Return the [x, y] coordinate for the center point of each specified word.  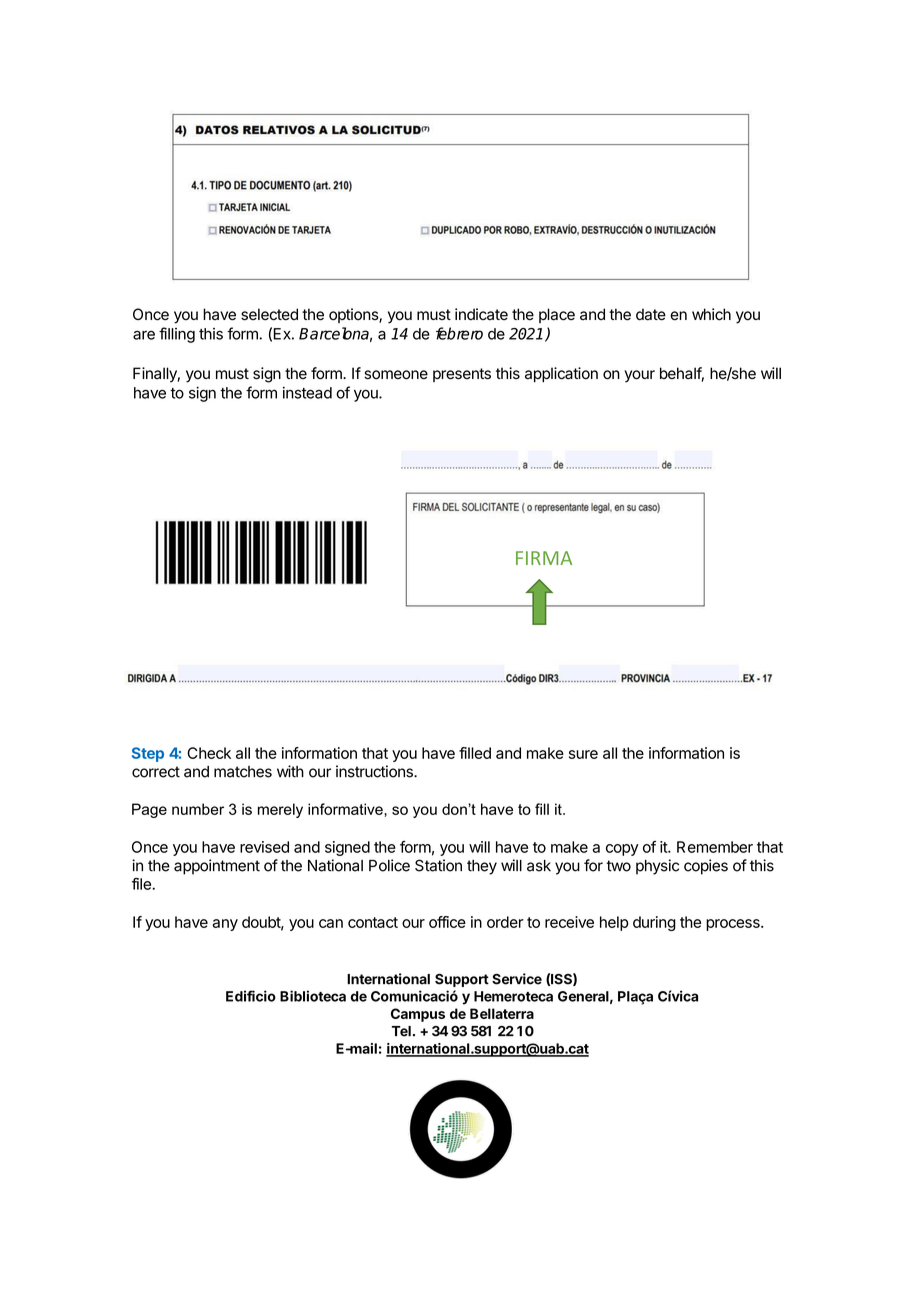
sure [583, 754]
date [651, 314]
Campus [418, 1015]
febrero [459, 333]
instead [307, 393]
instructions [375, 771]
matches [243, 772]
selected [269, 314]
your [640, 376]
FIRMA [544, 558]
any [225, 925]
